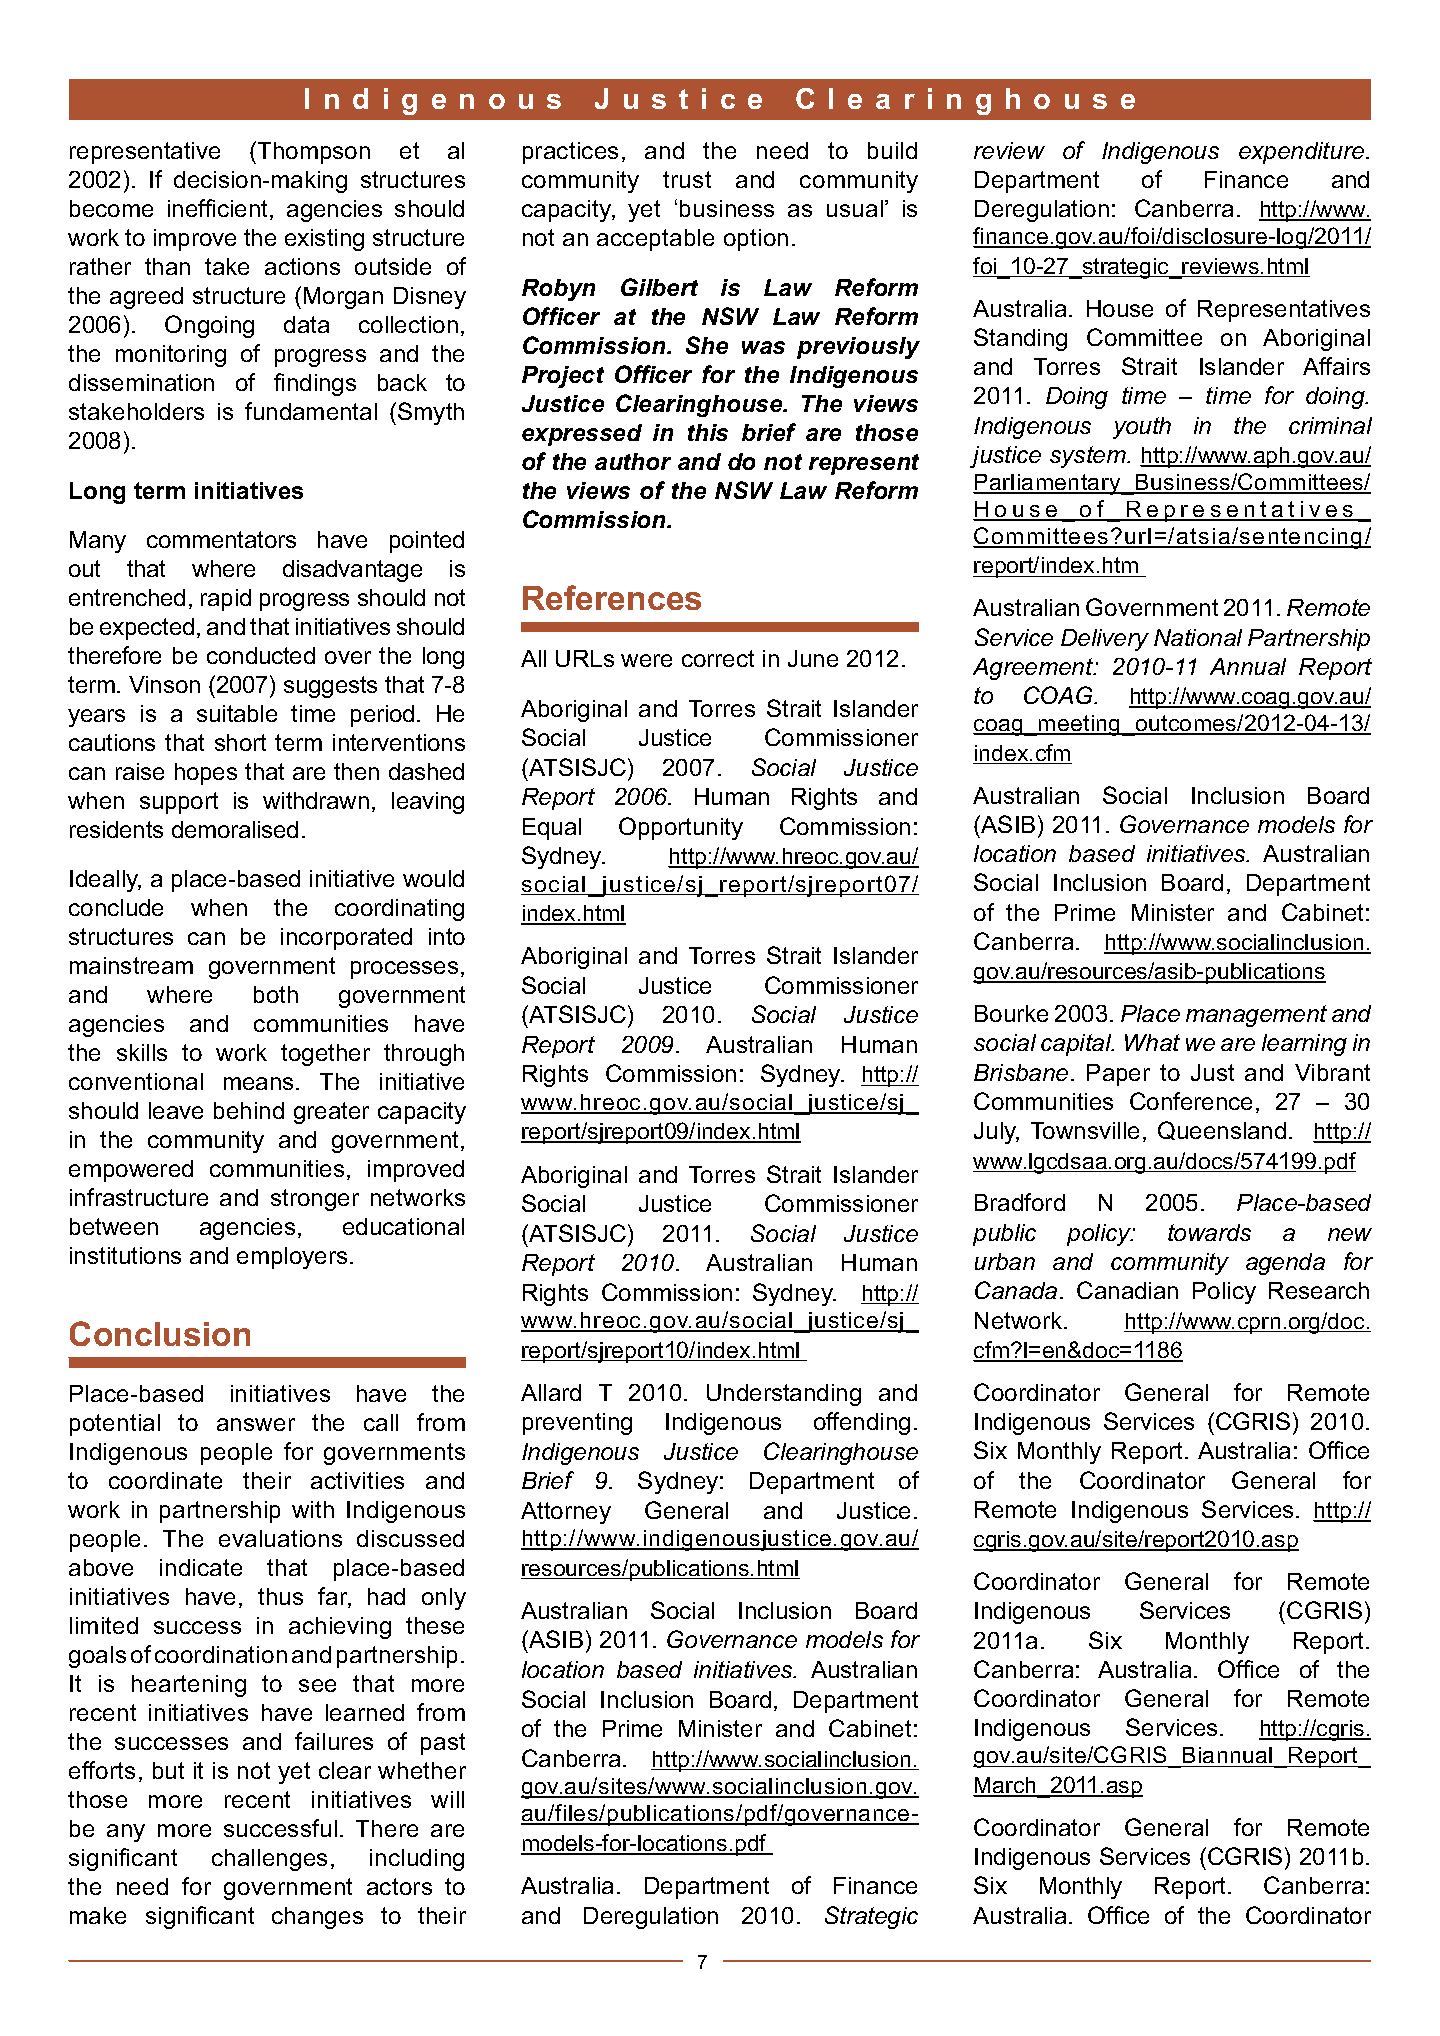 The width and height of the screenshot is (1440, 2036). Describe the element at coordinates (226, 600) in the screenshot. I see `rapid` at that location.
